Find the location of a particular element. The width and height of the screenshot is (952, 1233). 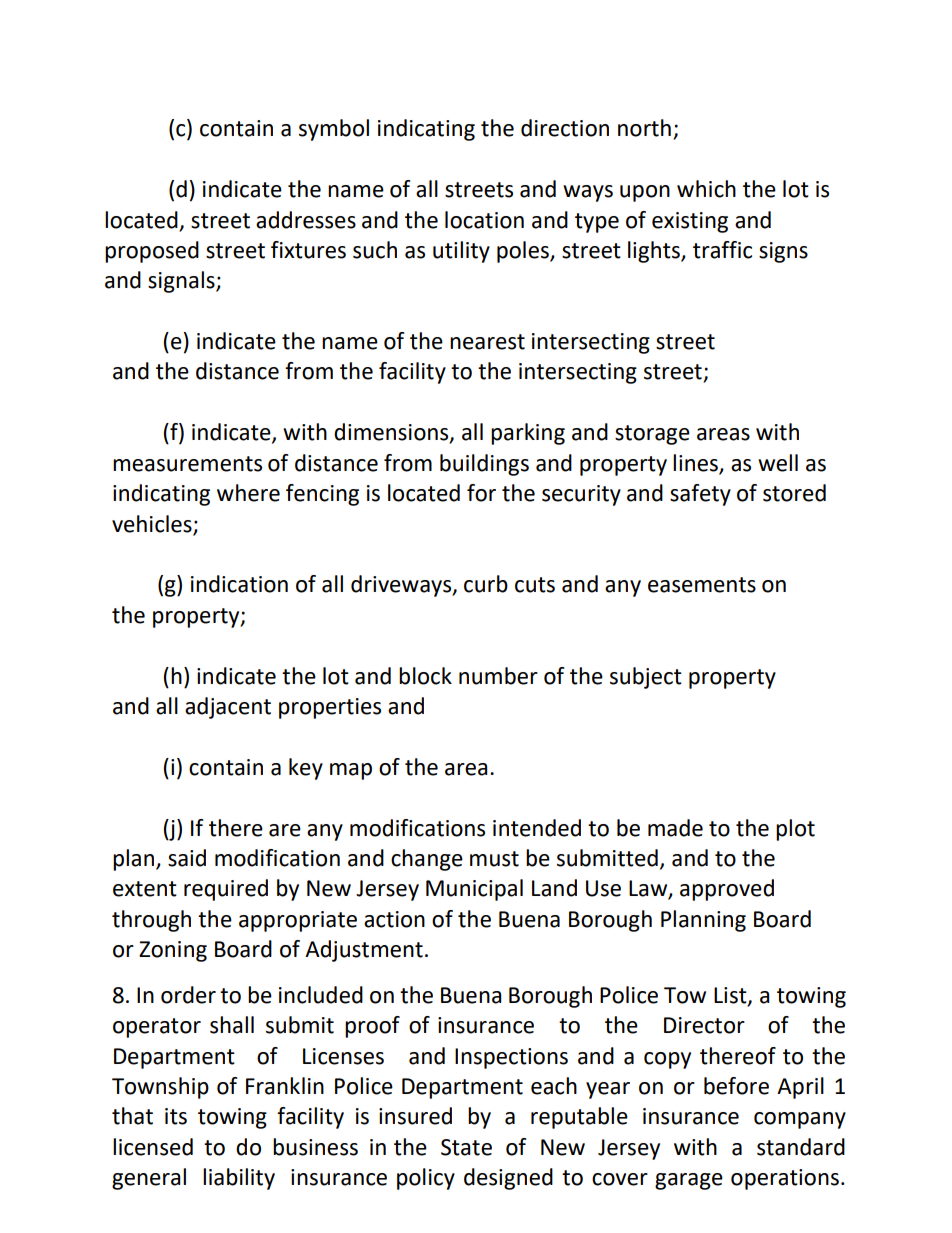

liability is located at coordinates (239, 1179).
